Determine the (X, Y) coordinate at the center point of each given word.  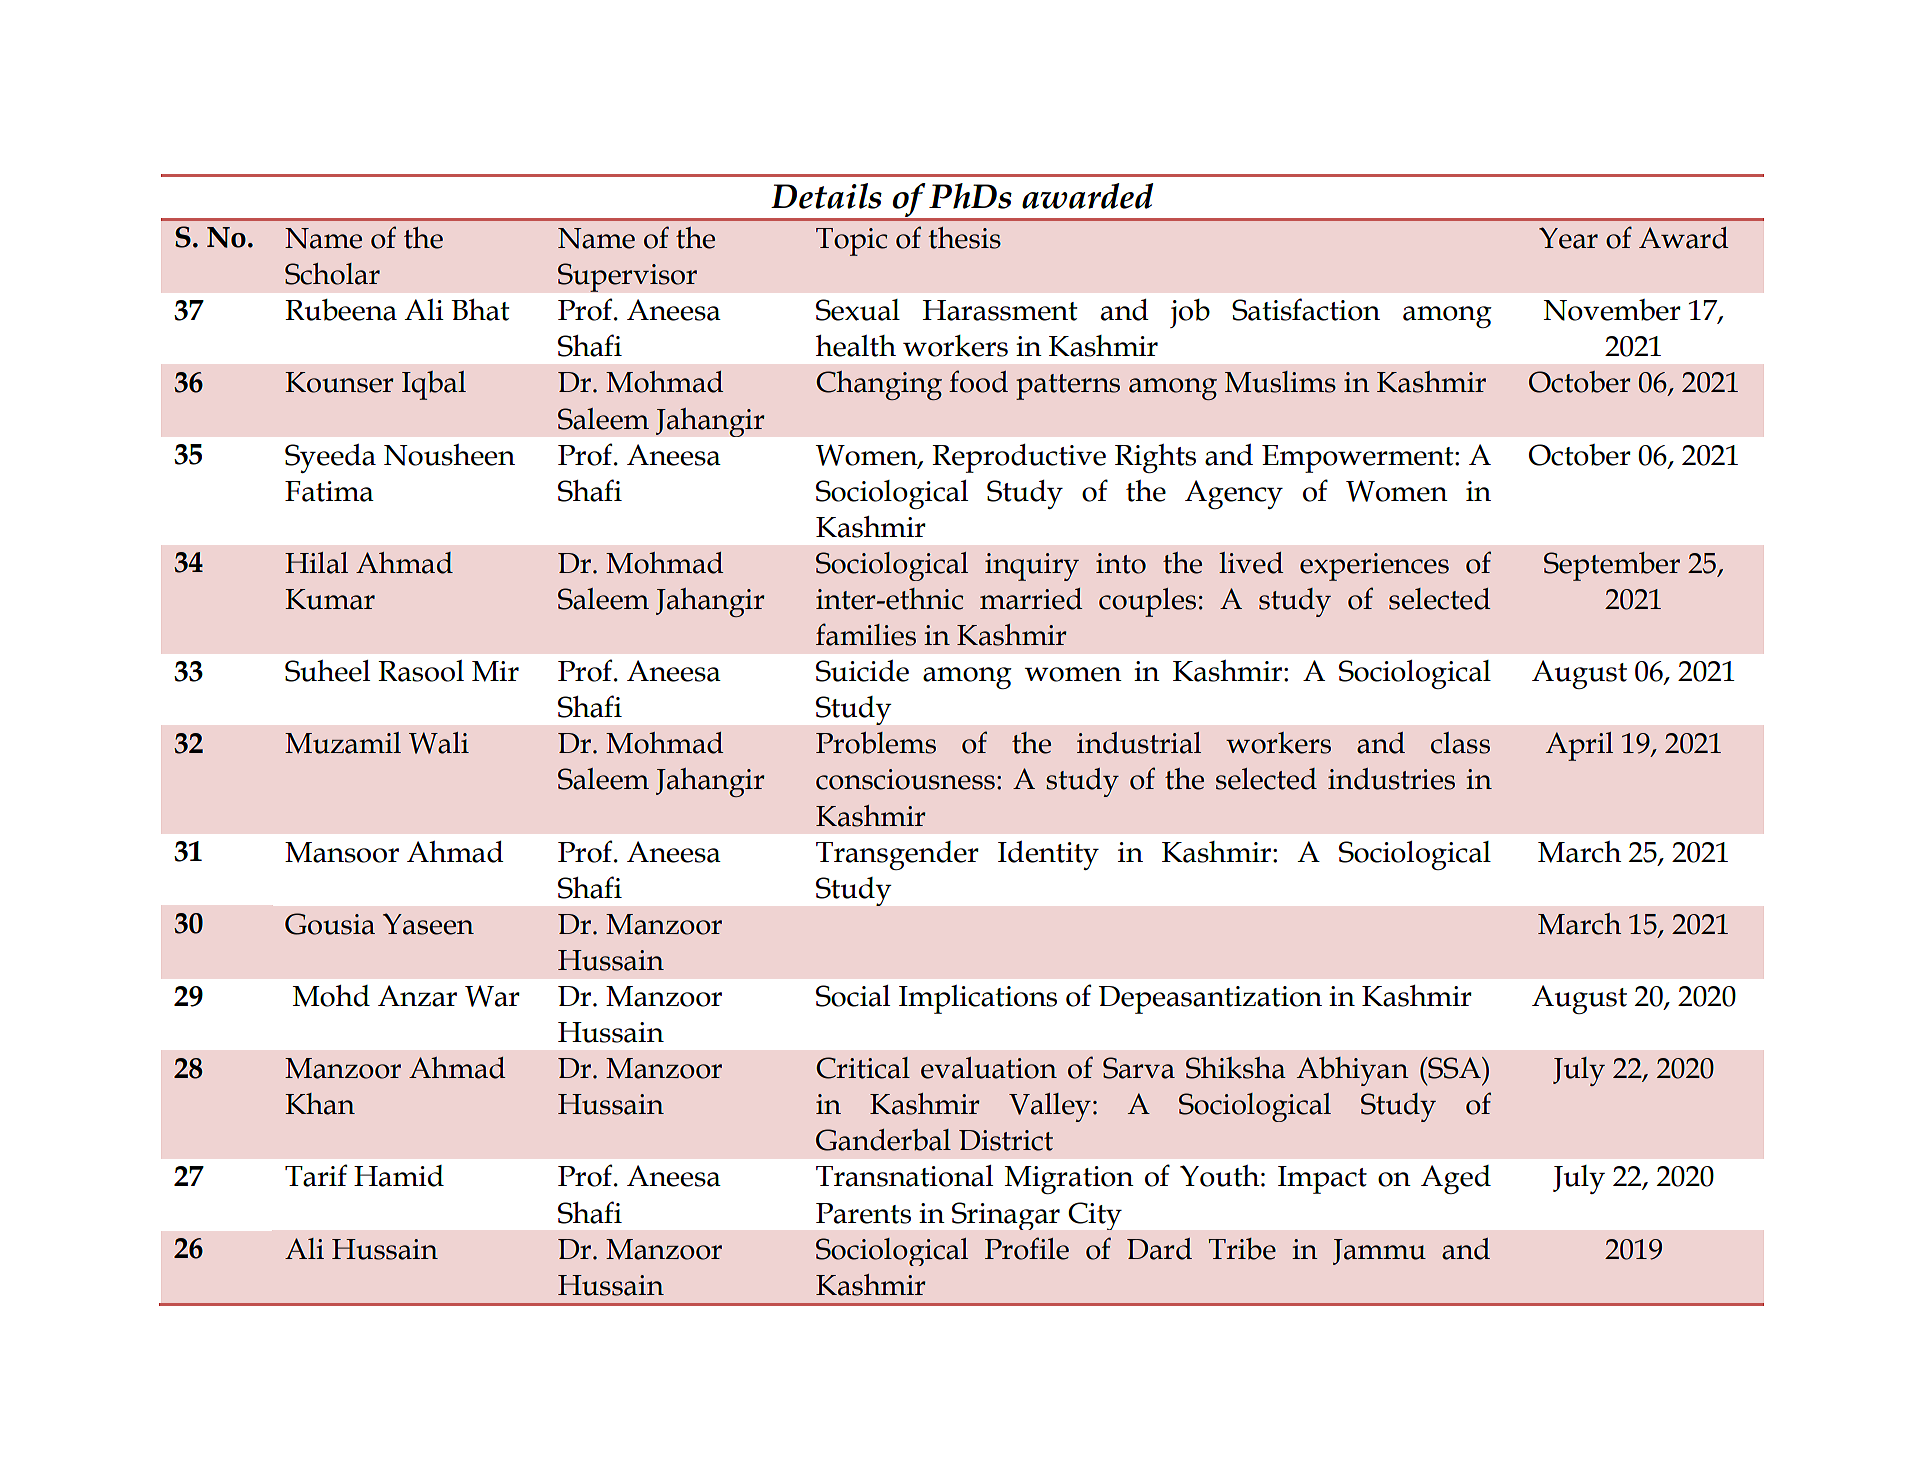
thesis (964, 238)
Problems (876, 743)
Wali (439, 743)
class (1460, 743)
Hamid (399, 1176)
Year (1568, 238)
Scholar (332, 274)
